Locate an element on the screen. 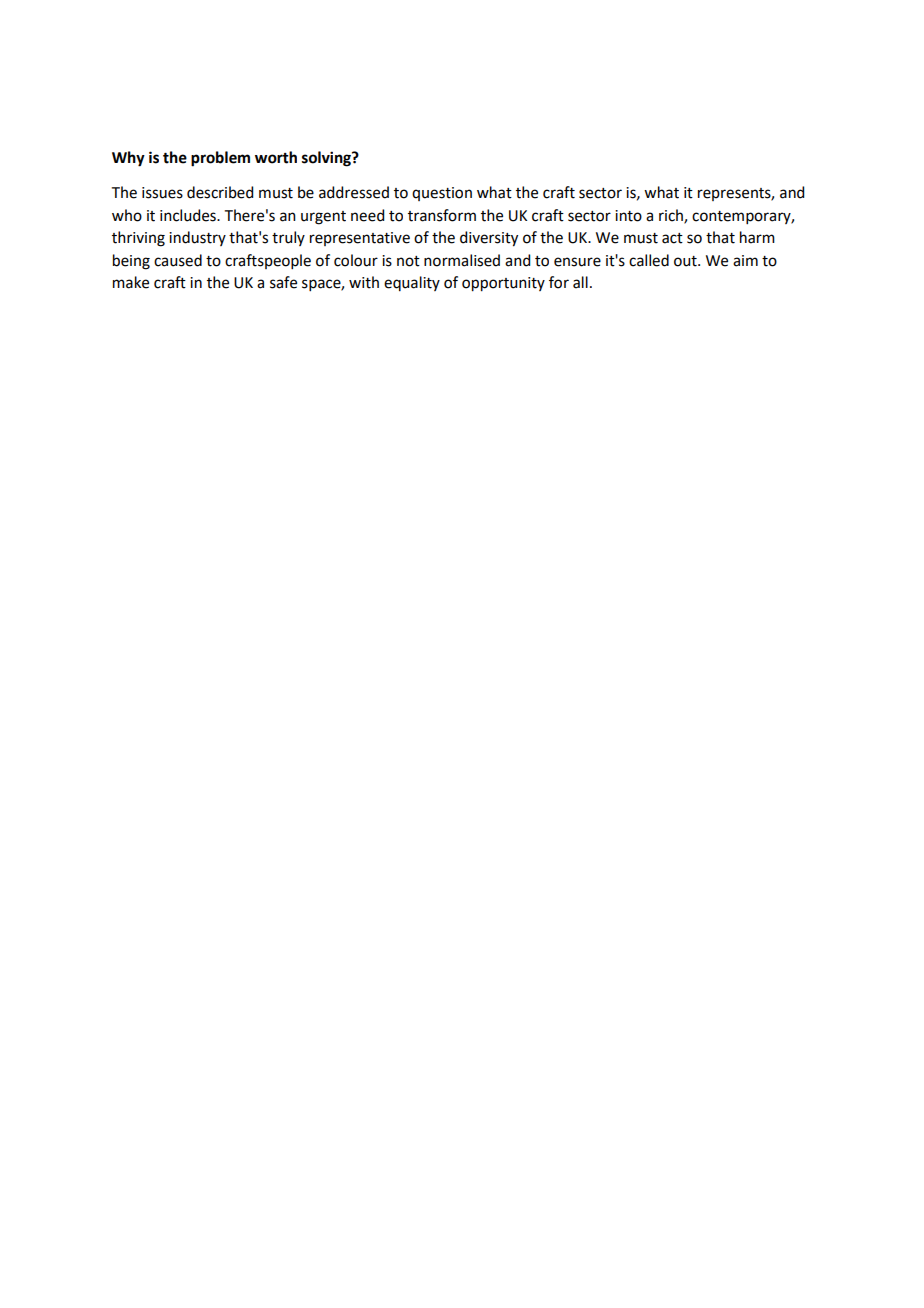 This screenshot has height=1308, width=924. question is located at coordinates (442, 194).
